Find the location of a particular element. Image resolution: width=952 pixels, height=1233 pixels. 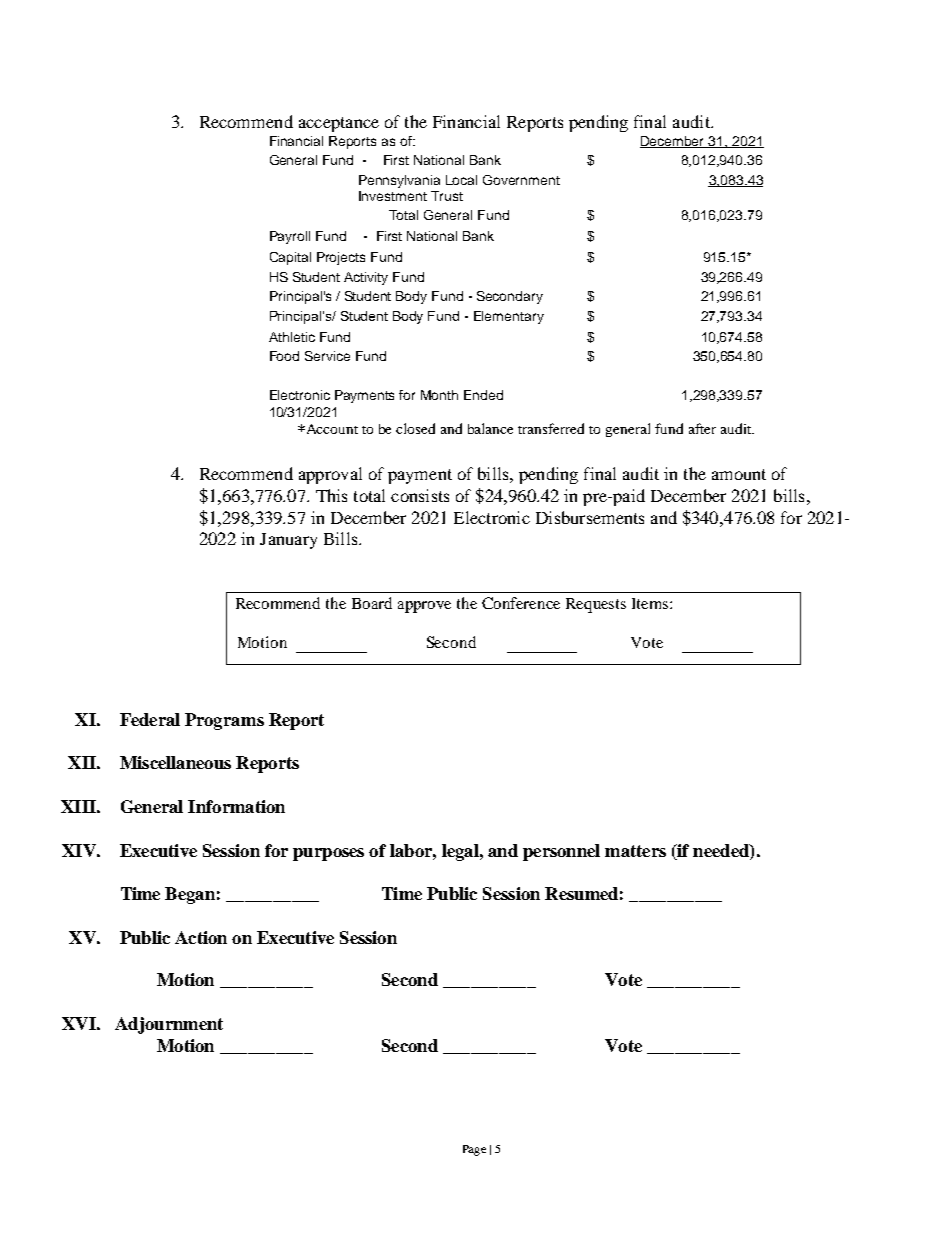

purposes is located at coordinates (328, 854).
